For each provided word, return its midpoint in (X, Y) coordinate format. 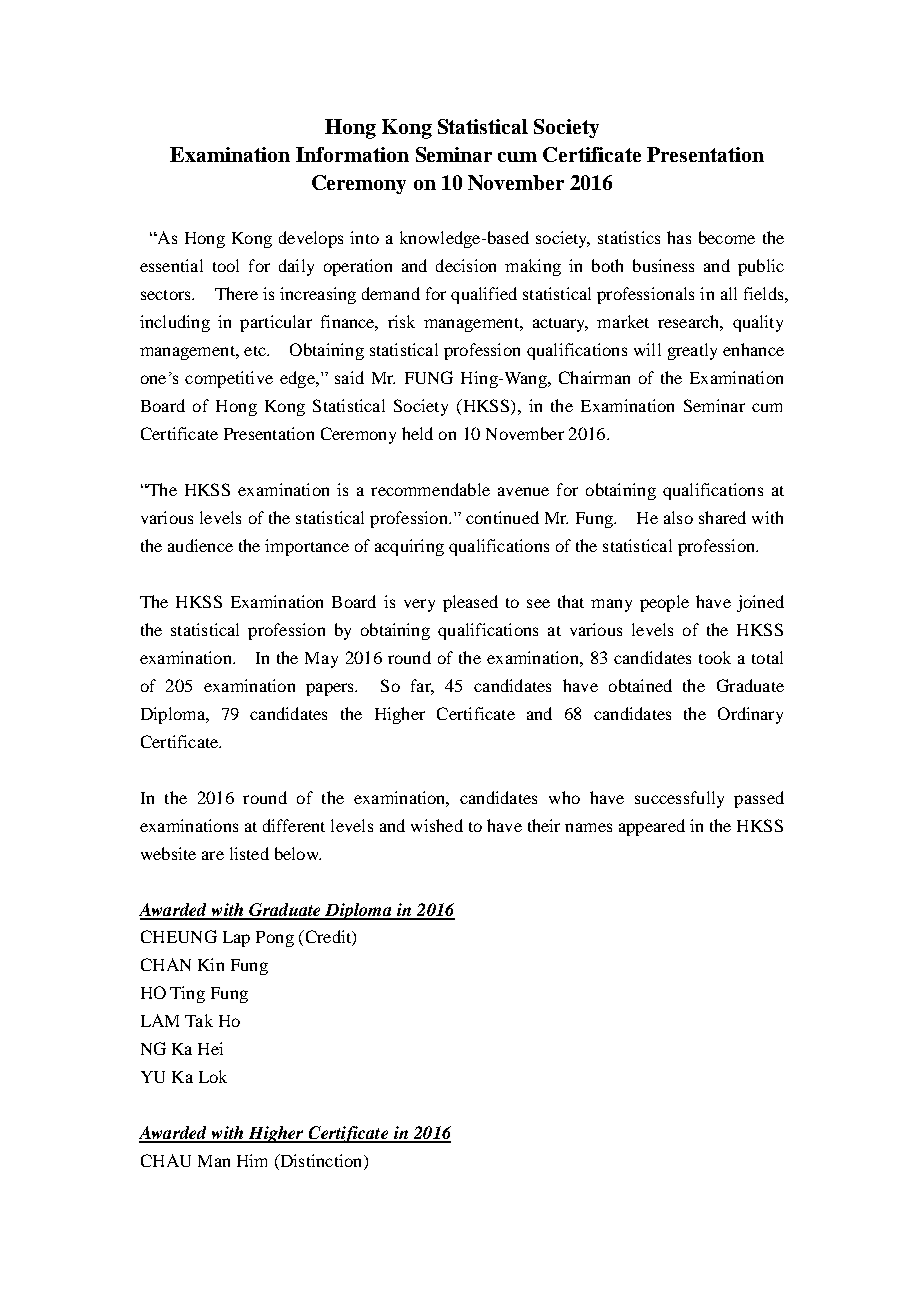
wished (437, 825)
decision (466, 265)
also (678, 517)
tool (226, 265)
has (679, 237)
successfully (679, 799)
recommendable (430, 489)
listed (249, 853)
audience (200, 545)
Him (252, 1160)
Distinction (321, 1162)
